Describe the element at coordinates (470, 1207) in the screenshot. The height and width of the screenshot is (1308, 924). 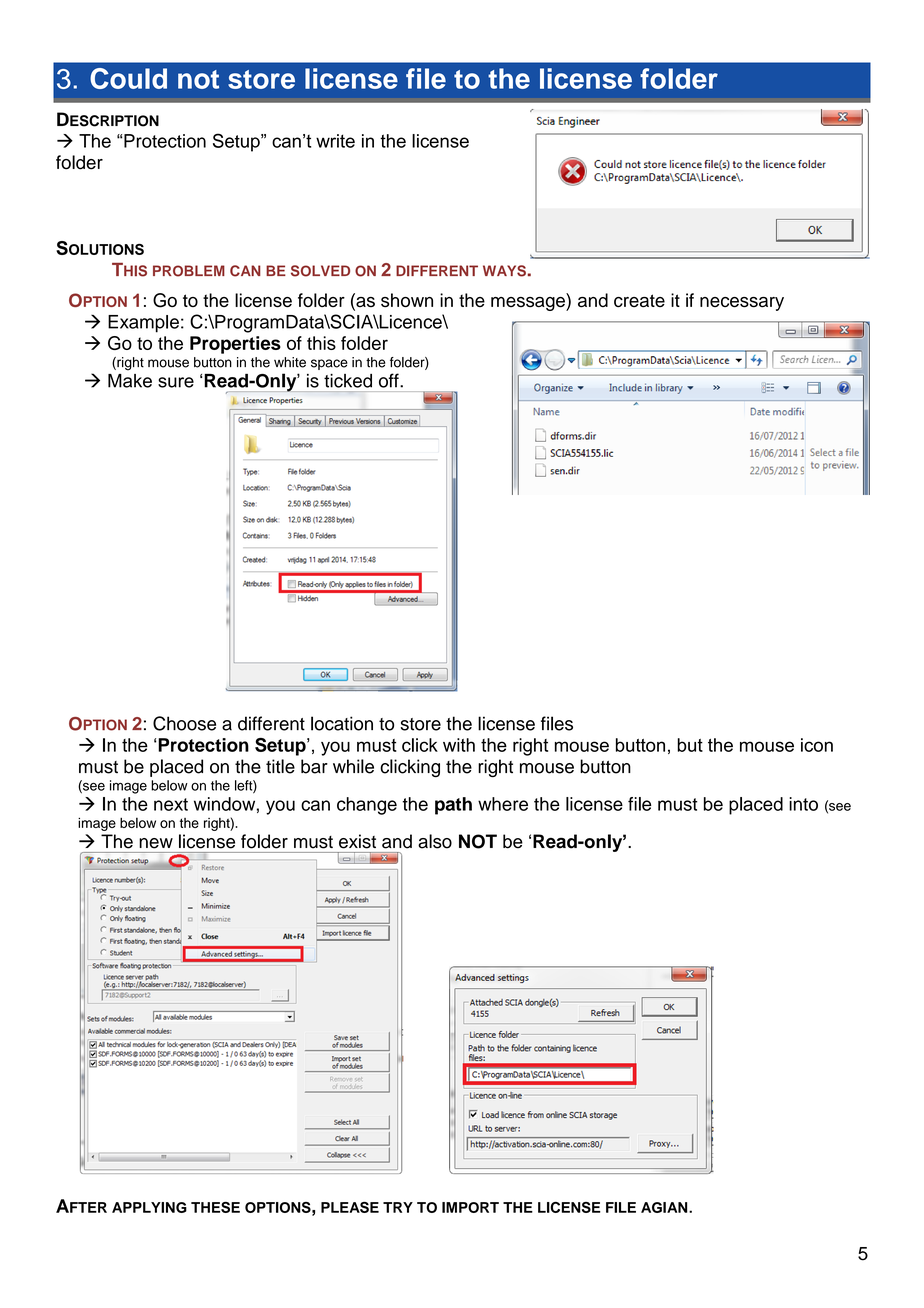
I see `IMPORT` at that location.
